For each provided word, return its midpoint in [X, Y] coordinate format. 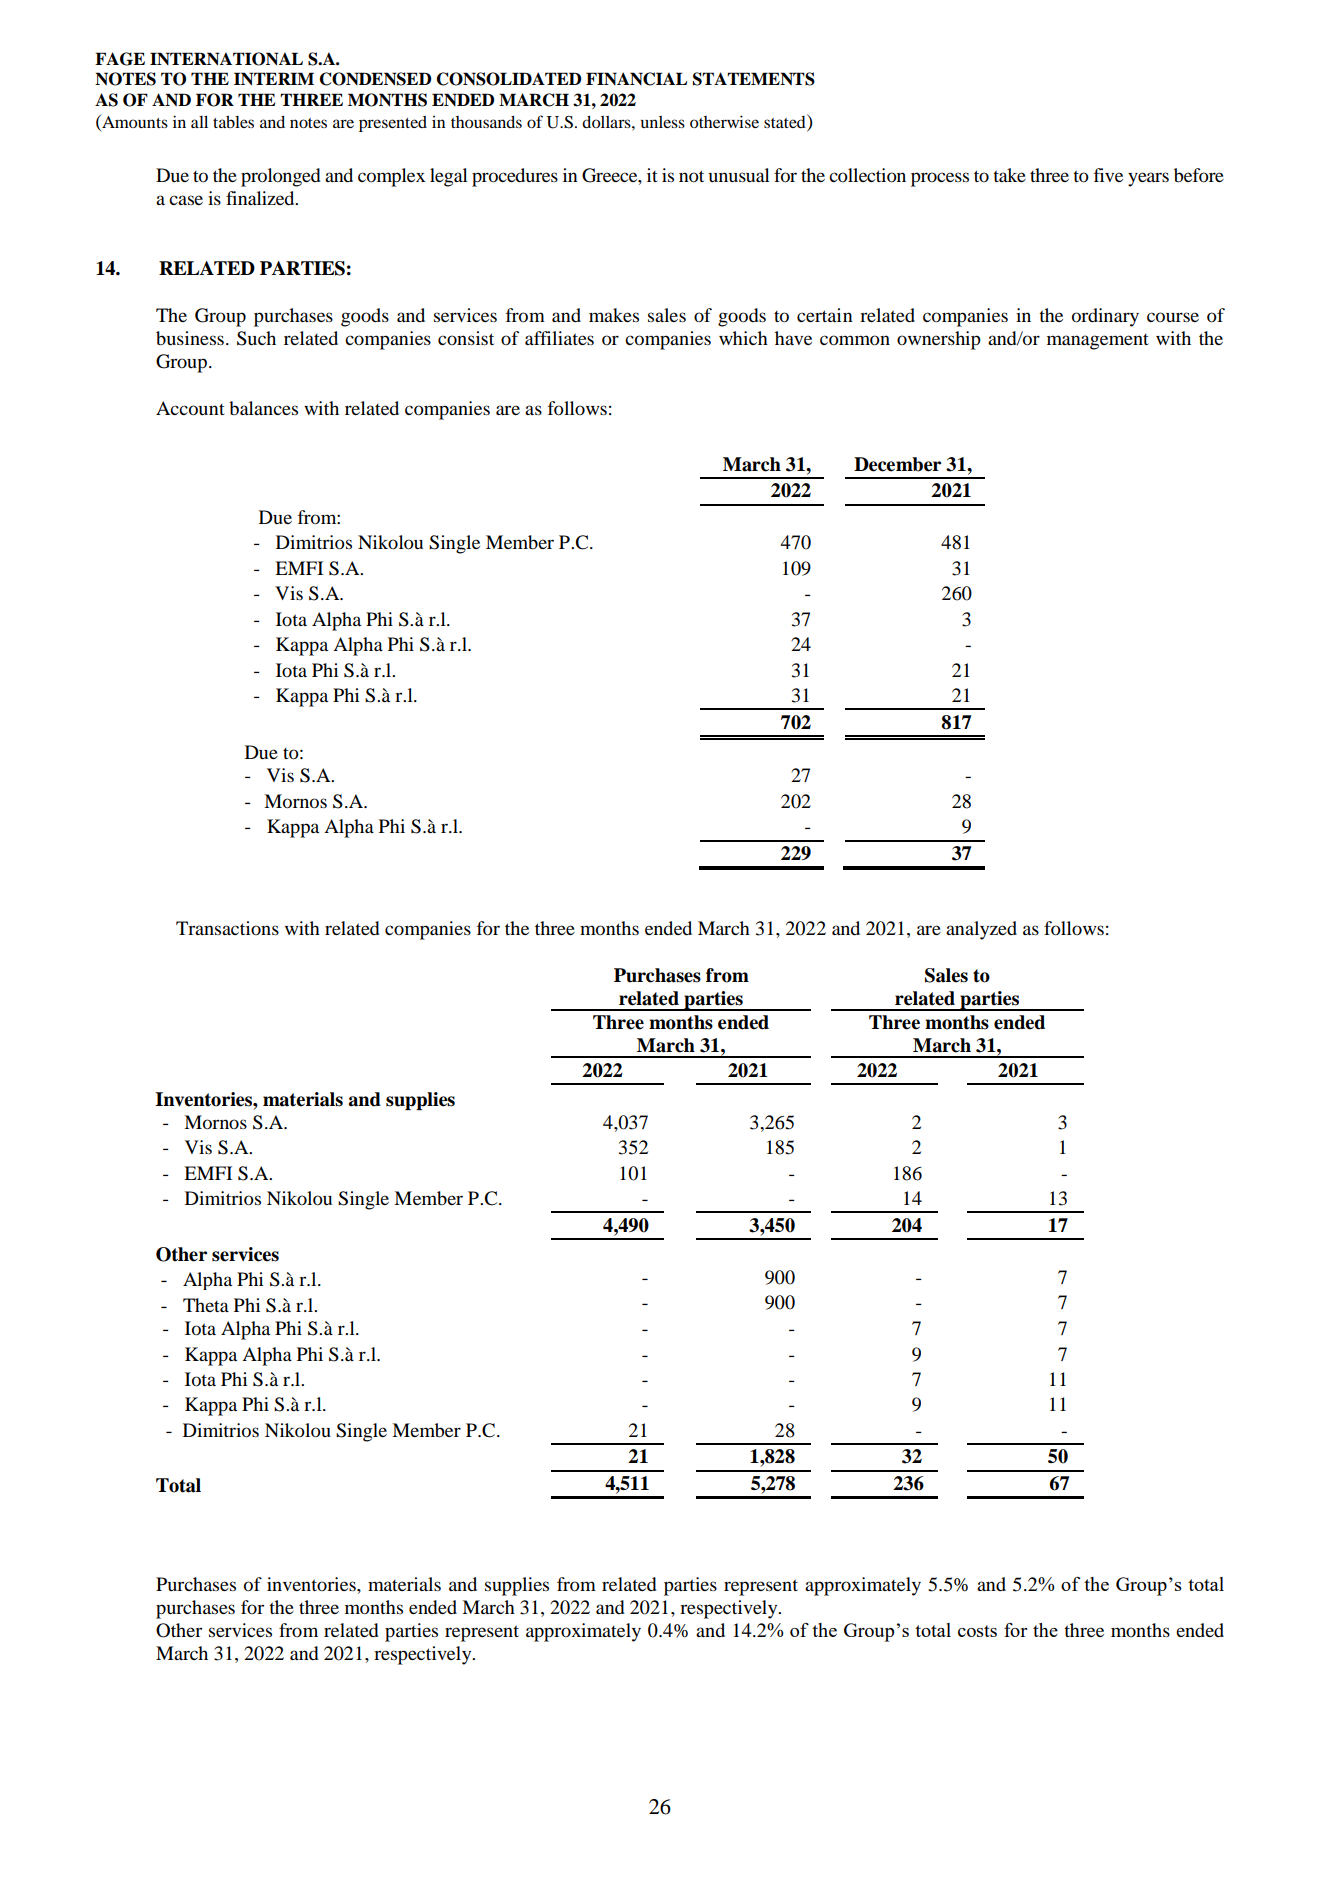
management [1098, 342]
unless [663, 122]
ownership [939, 340]
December [897, 464]
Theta [206, 1305]
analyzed [981, 930]
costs [977, 1631]
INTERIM [274, 79]
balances [263, 408]
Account [190, 408]
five [1108, 175]
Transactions [227, 928]
